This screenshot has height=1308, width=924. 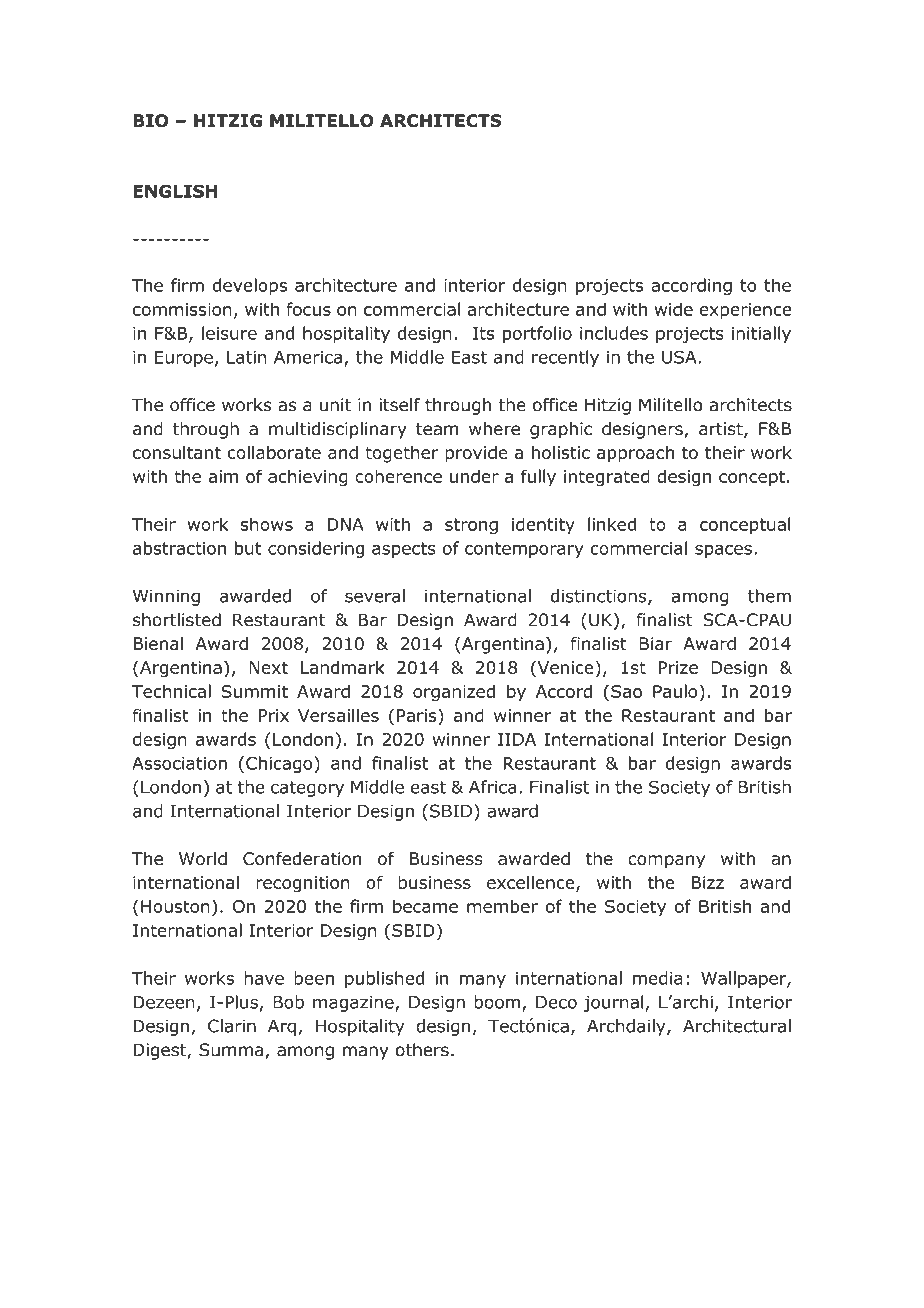 I want to click on aim, so click(x=223, y=476).
